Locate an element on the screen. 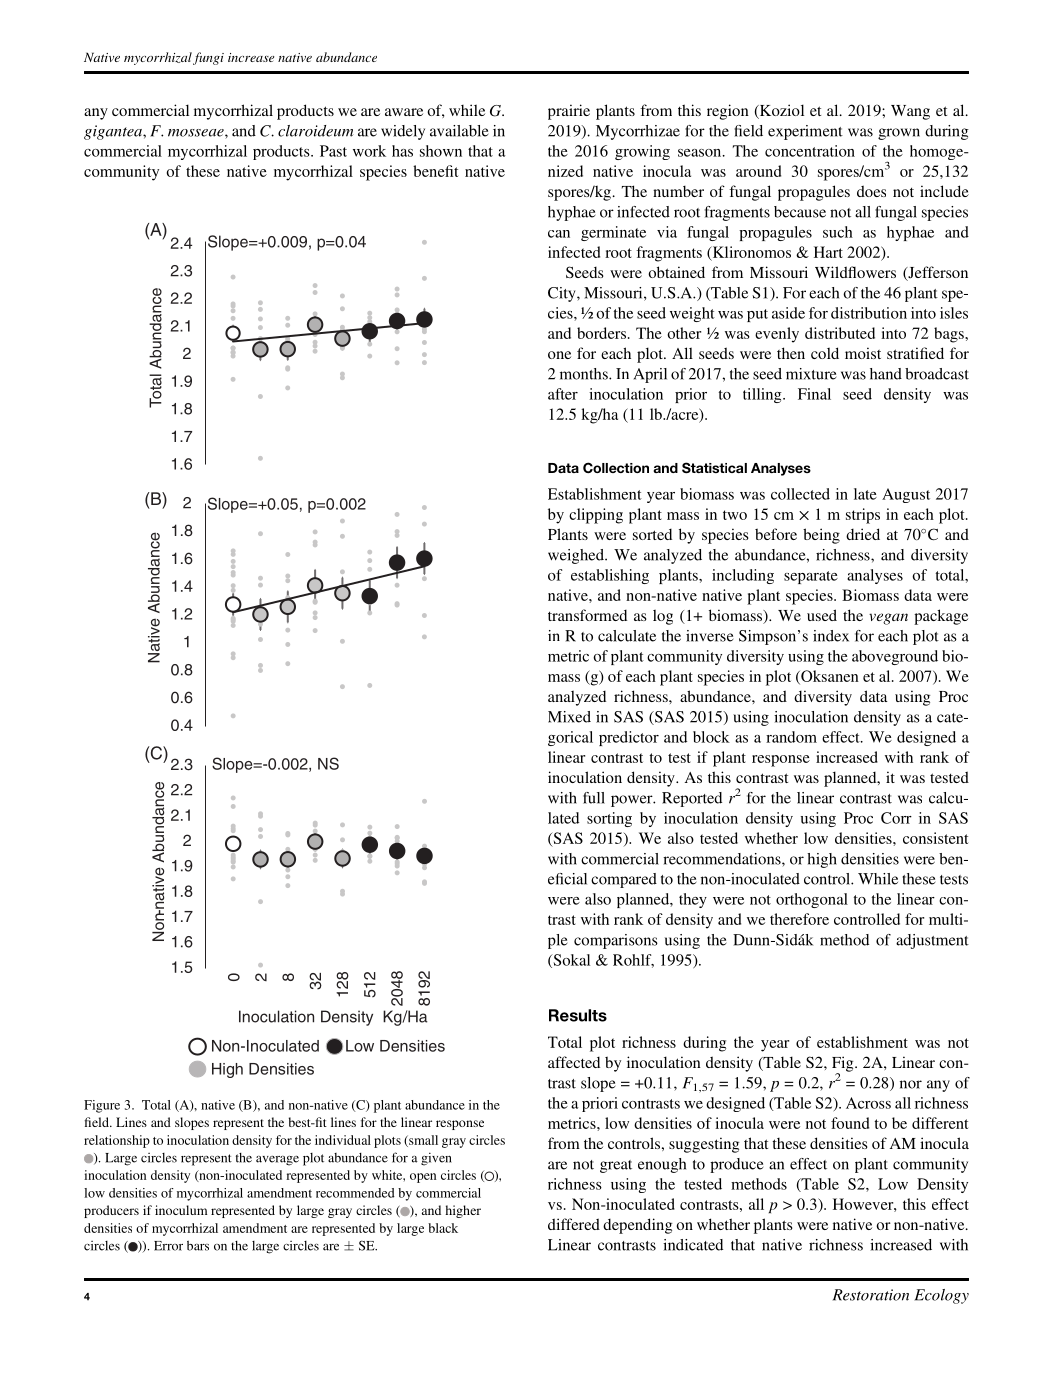 This screenshot has height=1378, width=1049. aboveground is located at coordinates (895, 657).
